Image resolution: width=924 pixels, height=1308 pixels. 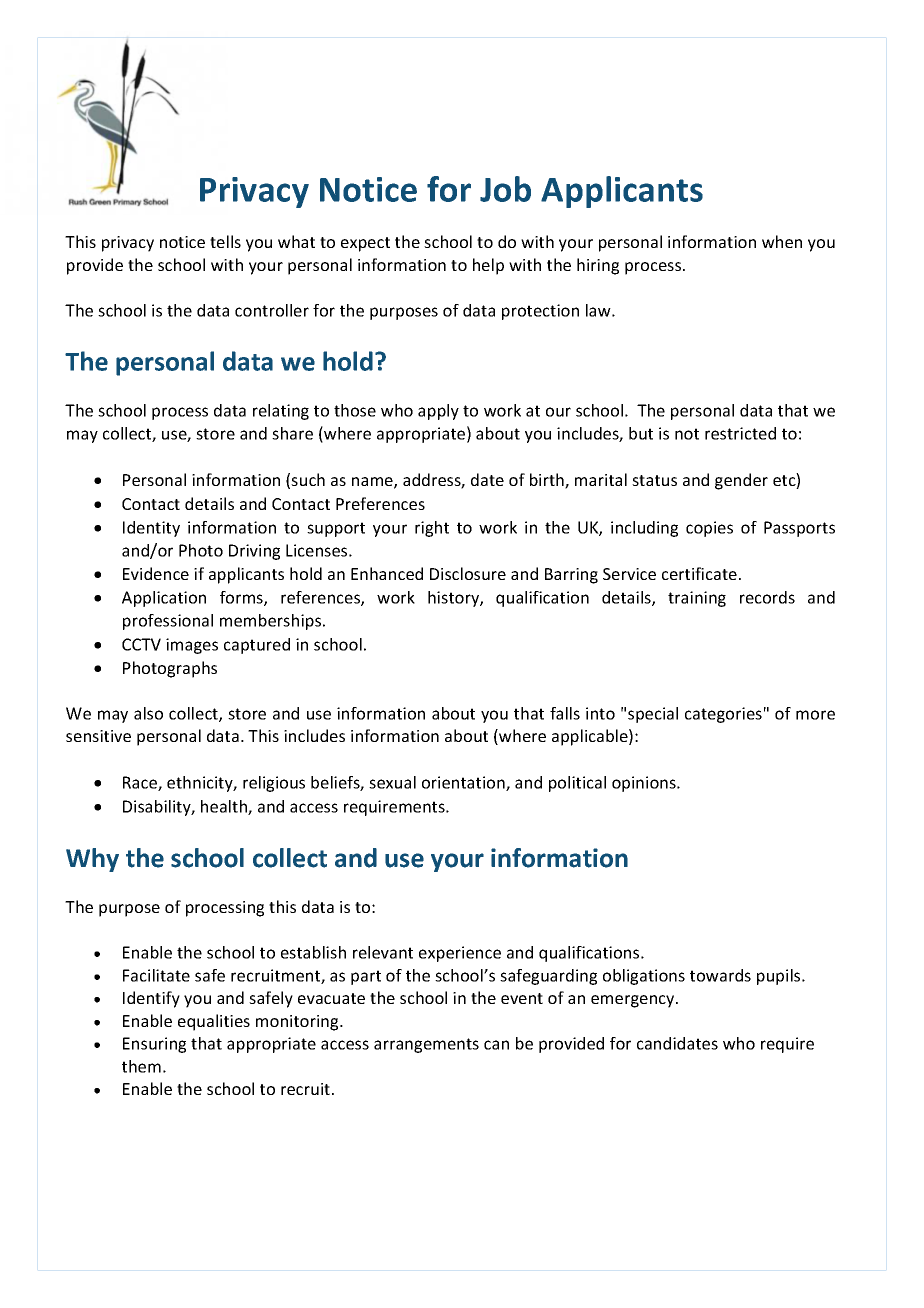 What do you see at coordinates (782, 241) in the document?
I see `when` at bounding box center [782, 241].
